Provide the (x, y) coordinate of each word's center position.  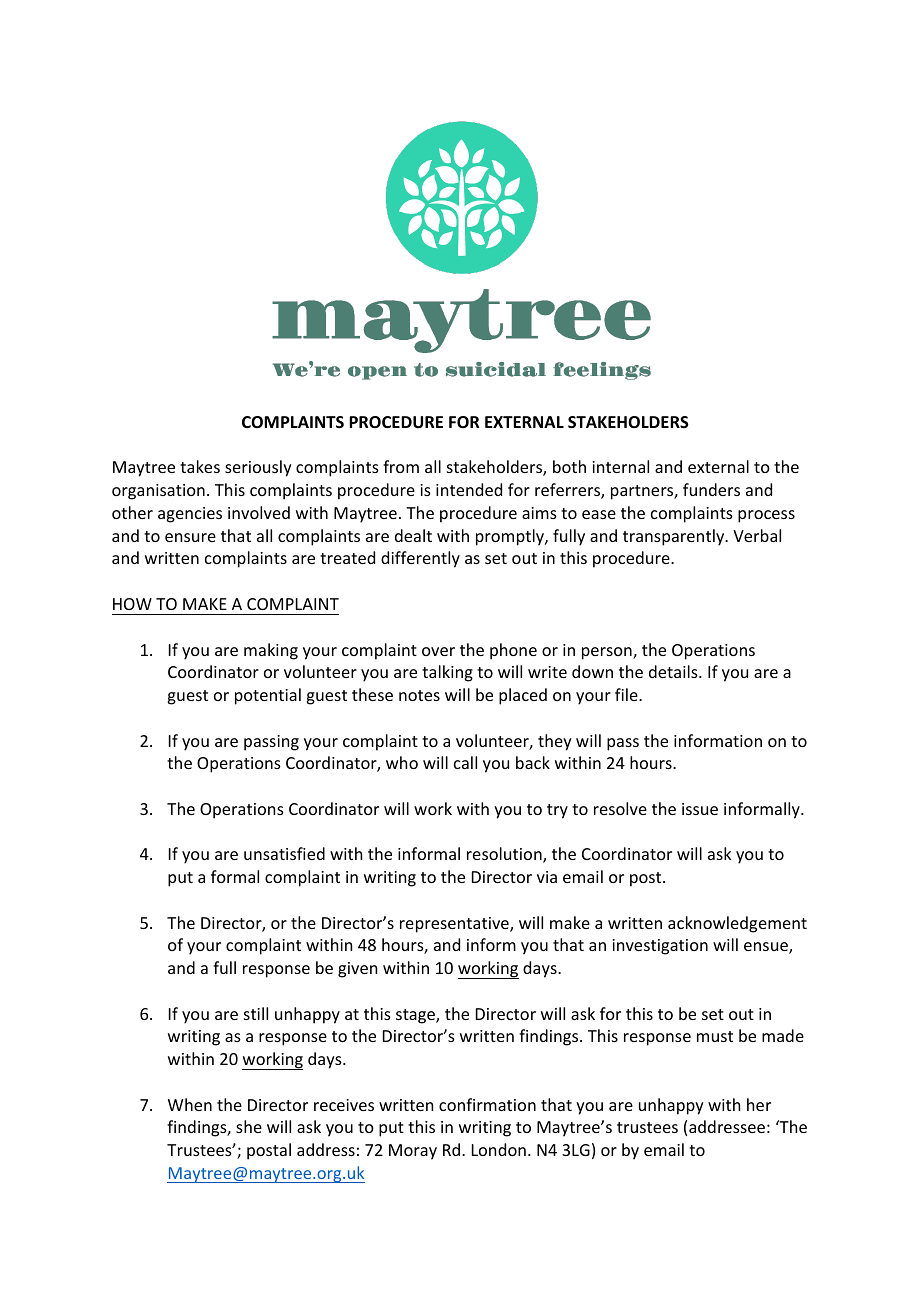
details (674, 671)
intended (469, 489)
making (271, 651)
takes (200, 466)
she (249, 1126)
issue (700, 809)
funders (711, 489)
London (499, 1149)
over (438, 651)
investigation (660, 947)
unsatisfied (284, 853)
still (256, 1013)
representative (455, 925)
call (465, 762)
